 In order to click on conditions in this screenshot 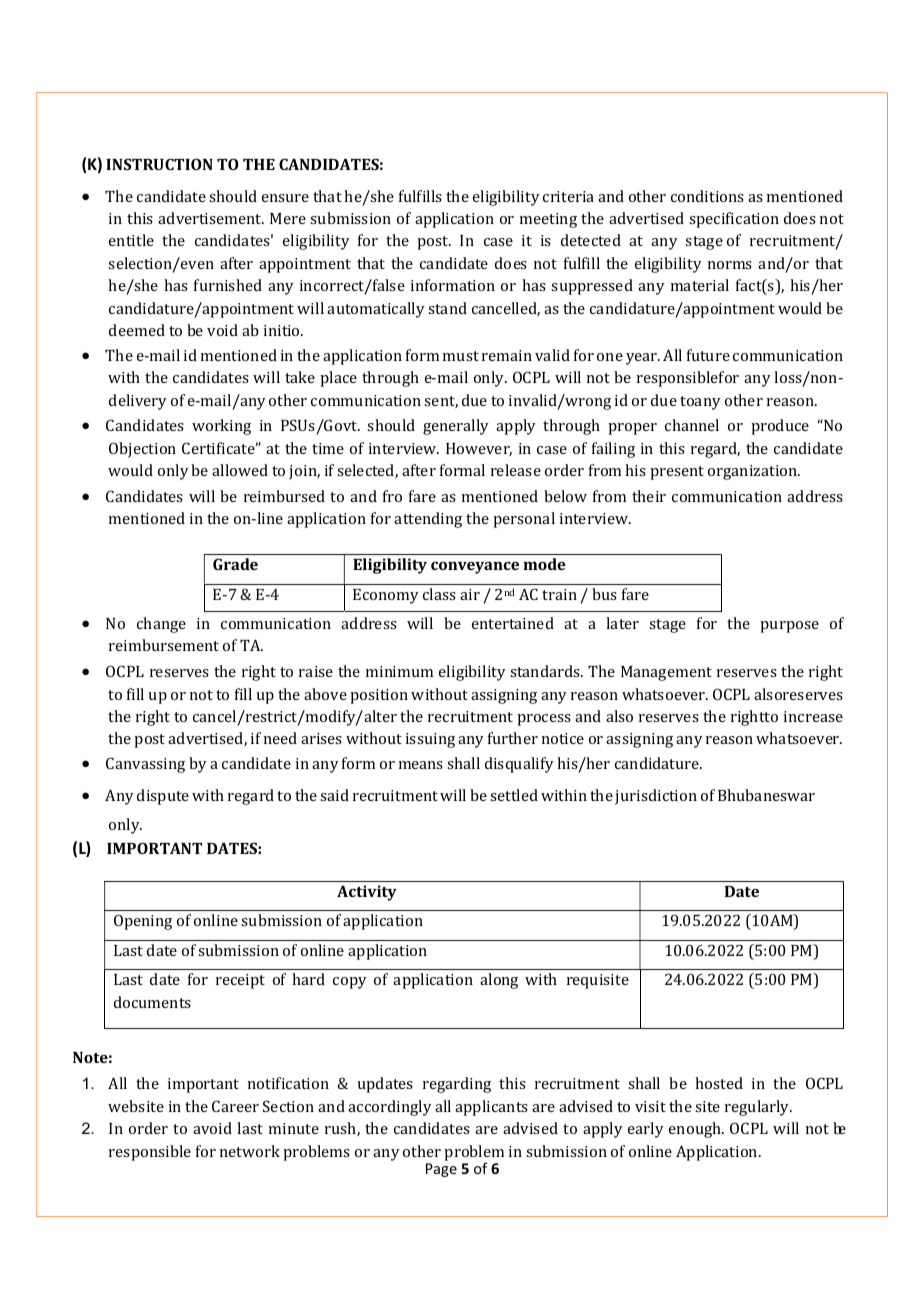, I will do `click(707, 196)`.
